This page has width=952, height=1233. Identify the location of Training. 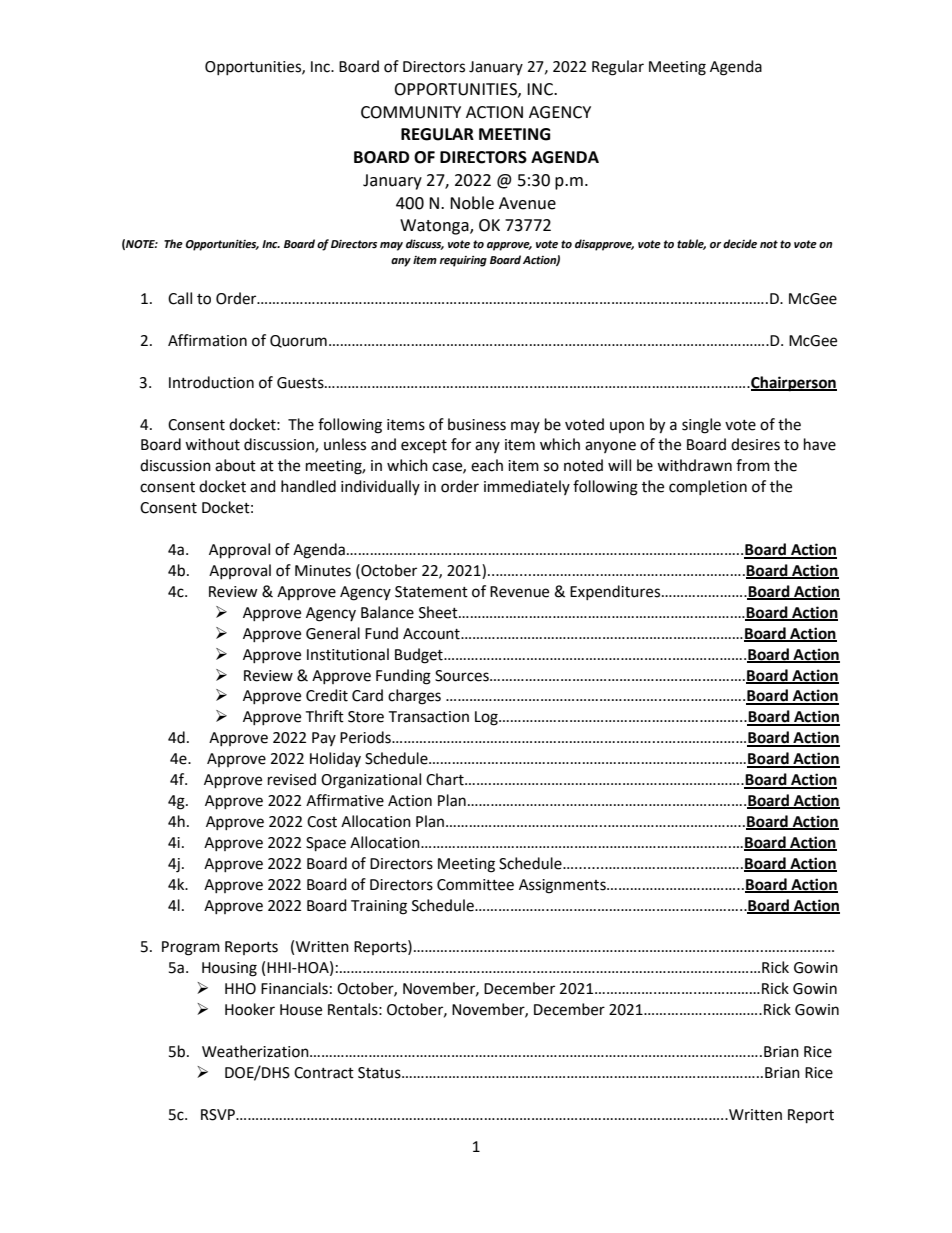
(379, 907).
